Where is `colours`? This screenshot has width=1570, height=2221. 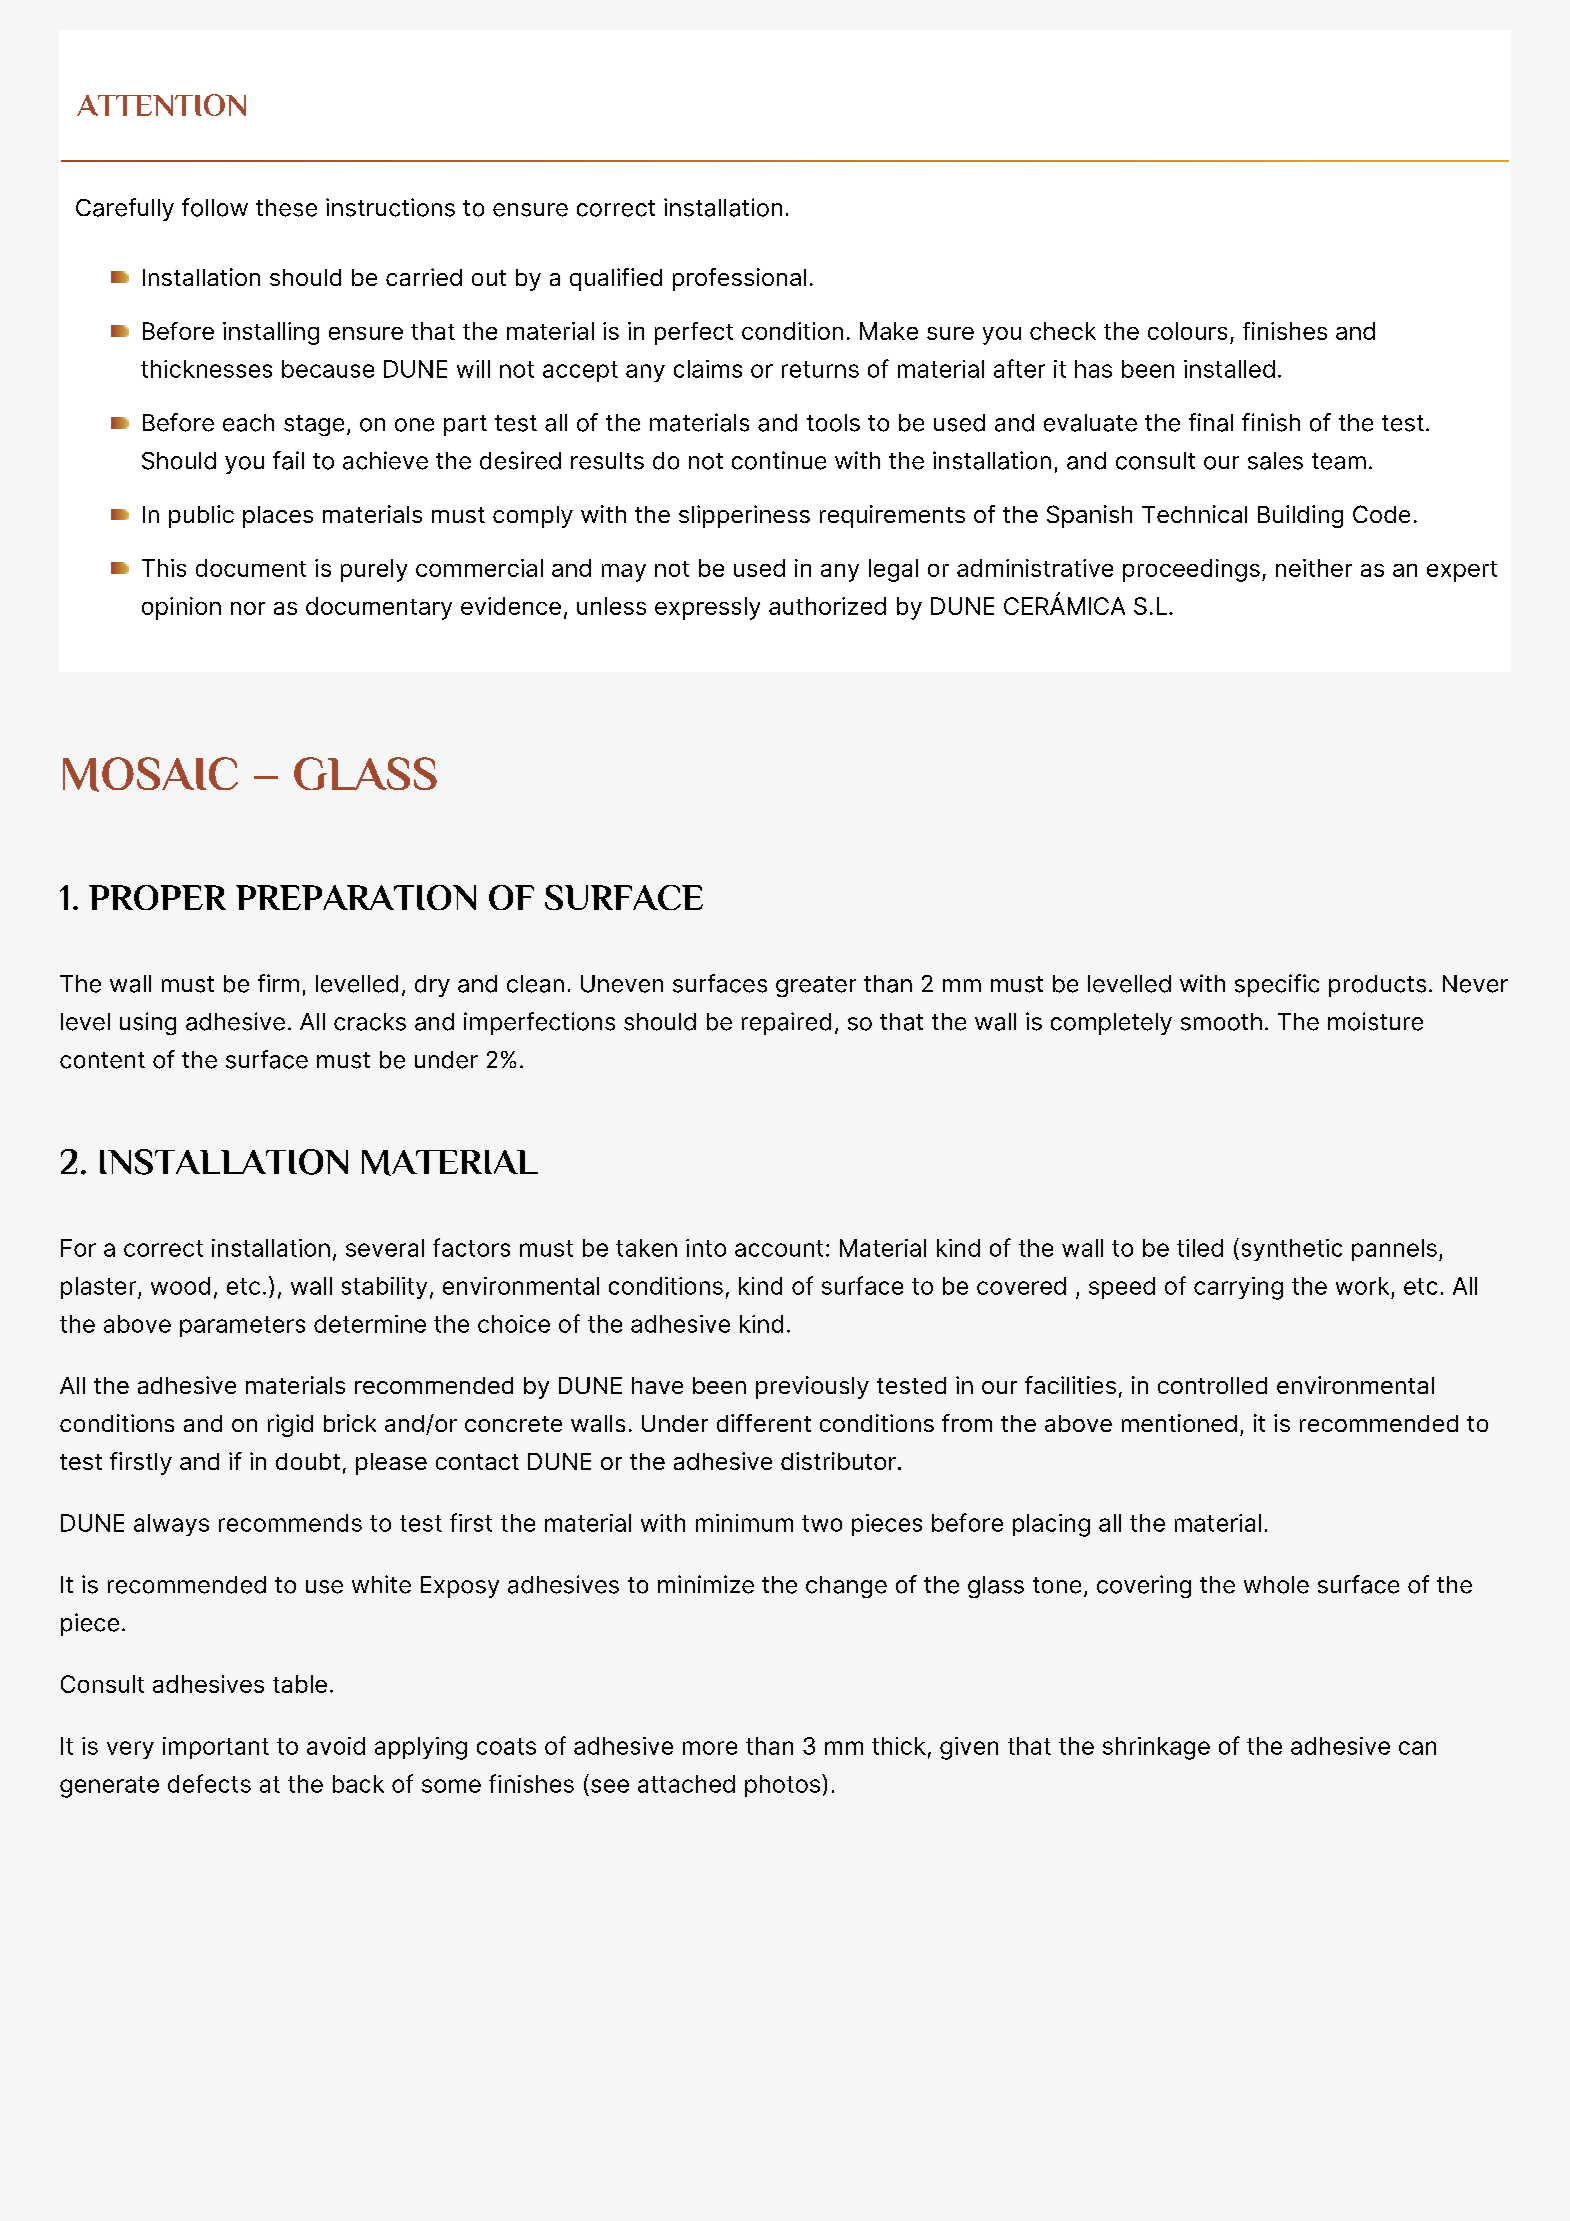
colours is located at coordinates (1187, 331).
